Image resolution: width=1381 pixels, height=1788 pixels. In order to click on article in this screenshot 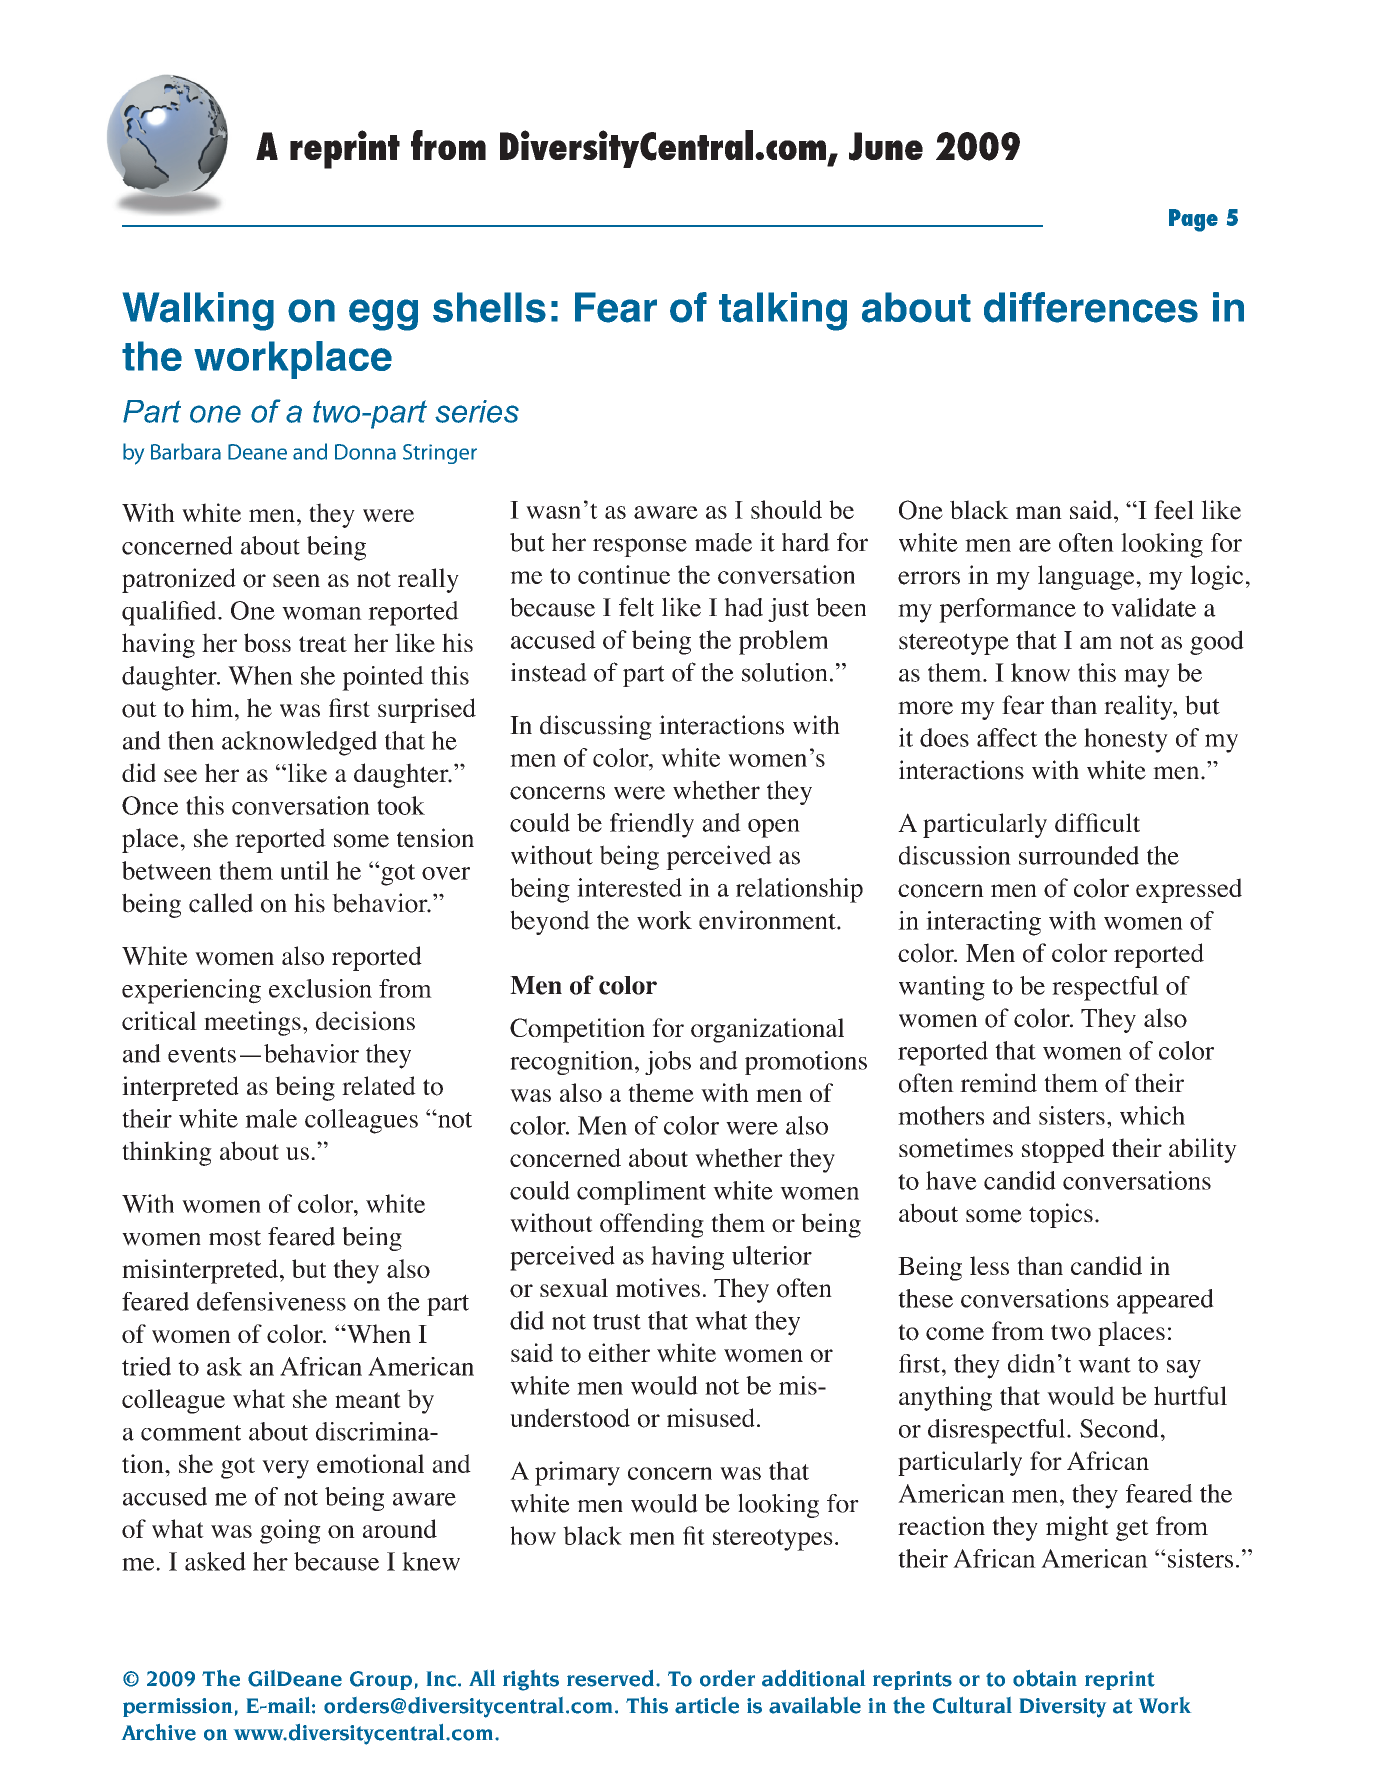, I will do `click(707, 1705)`.
